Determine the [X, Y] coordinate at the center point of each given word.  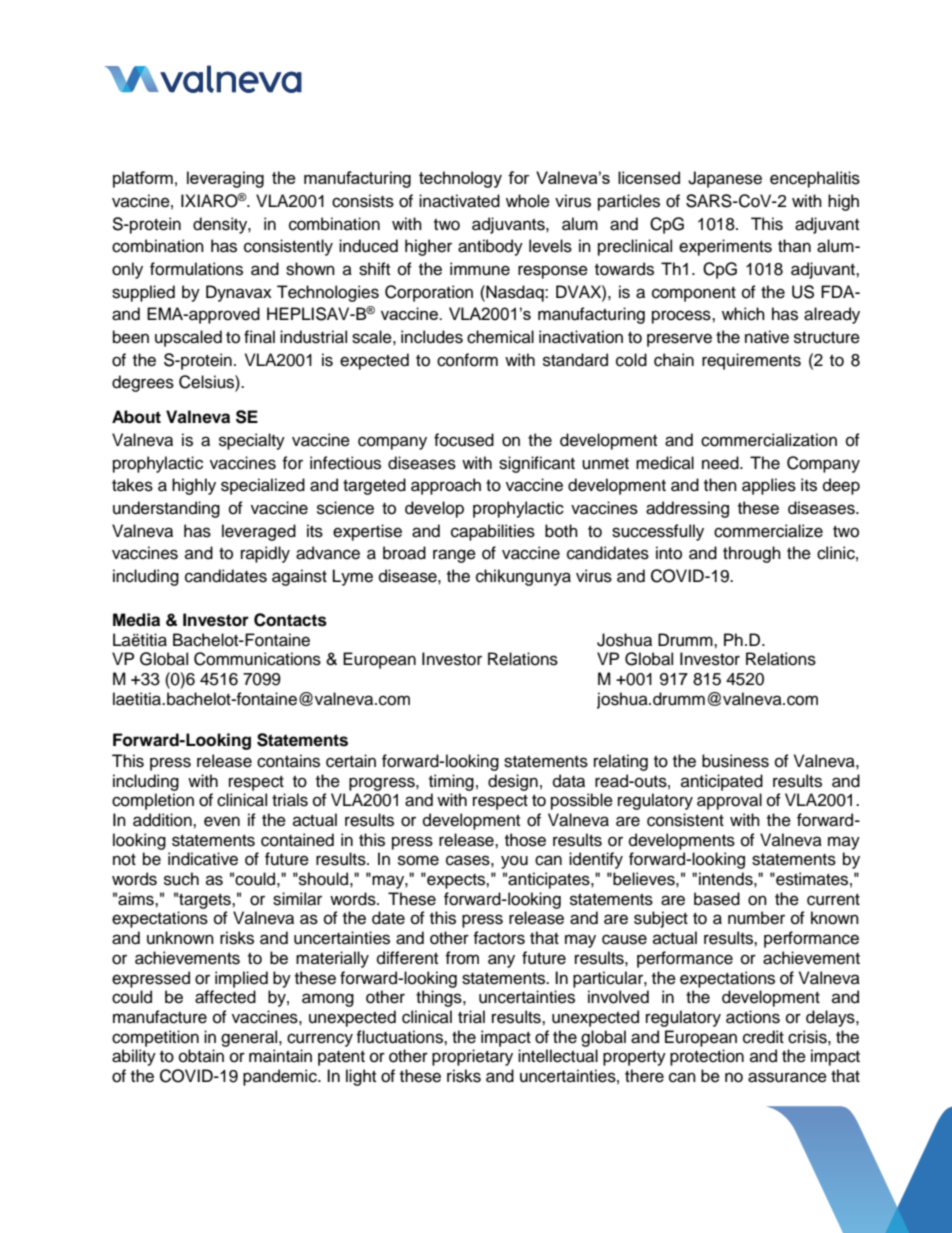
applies [769, 486]
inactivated [459, 201]
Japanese [725, 179]
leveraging [225, 179]
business [735, 761]
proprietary [472, 1057]
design [513, 782]
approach [446, 486]
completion [153, 801]
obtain [201, 1056]
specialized [263, 486]
